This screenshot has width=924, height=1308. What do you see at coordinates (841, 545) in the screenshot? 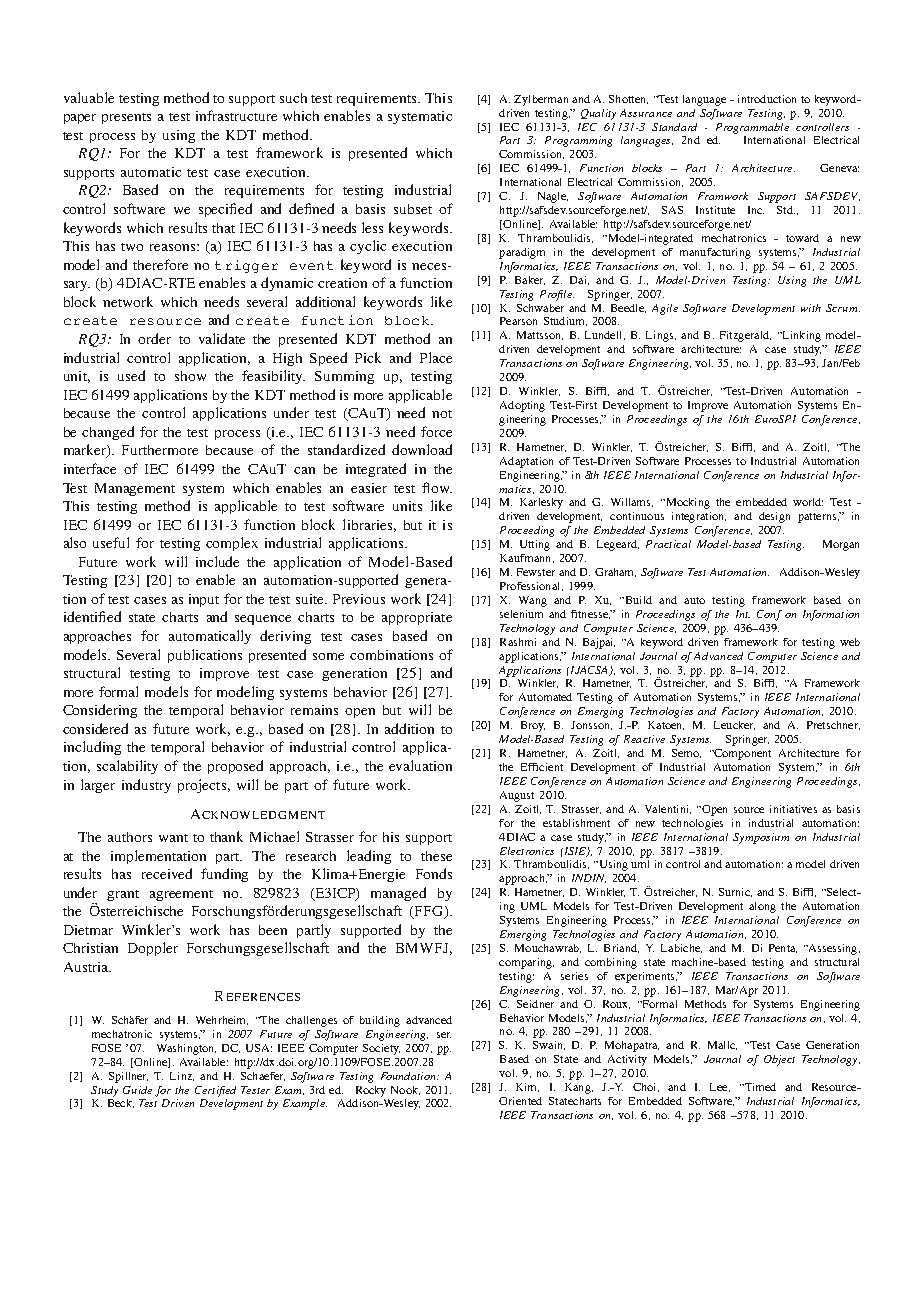
I see `Morgan` at bounding box center [841, 545].
